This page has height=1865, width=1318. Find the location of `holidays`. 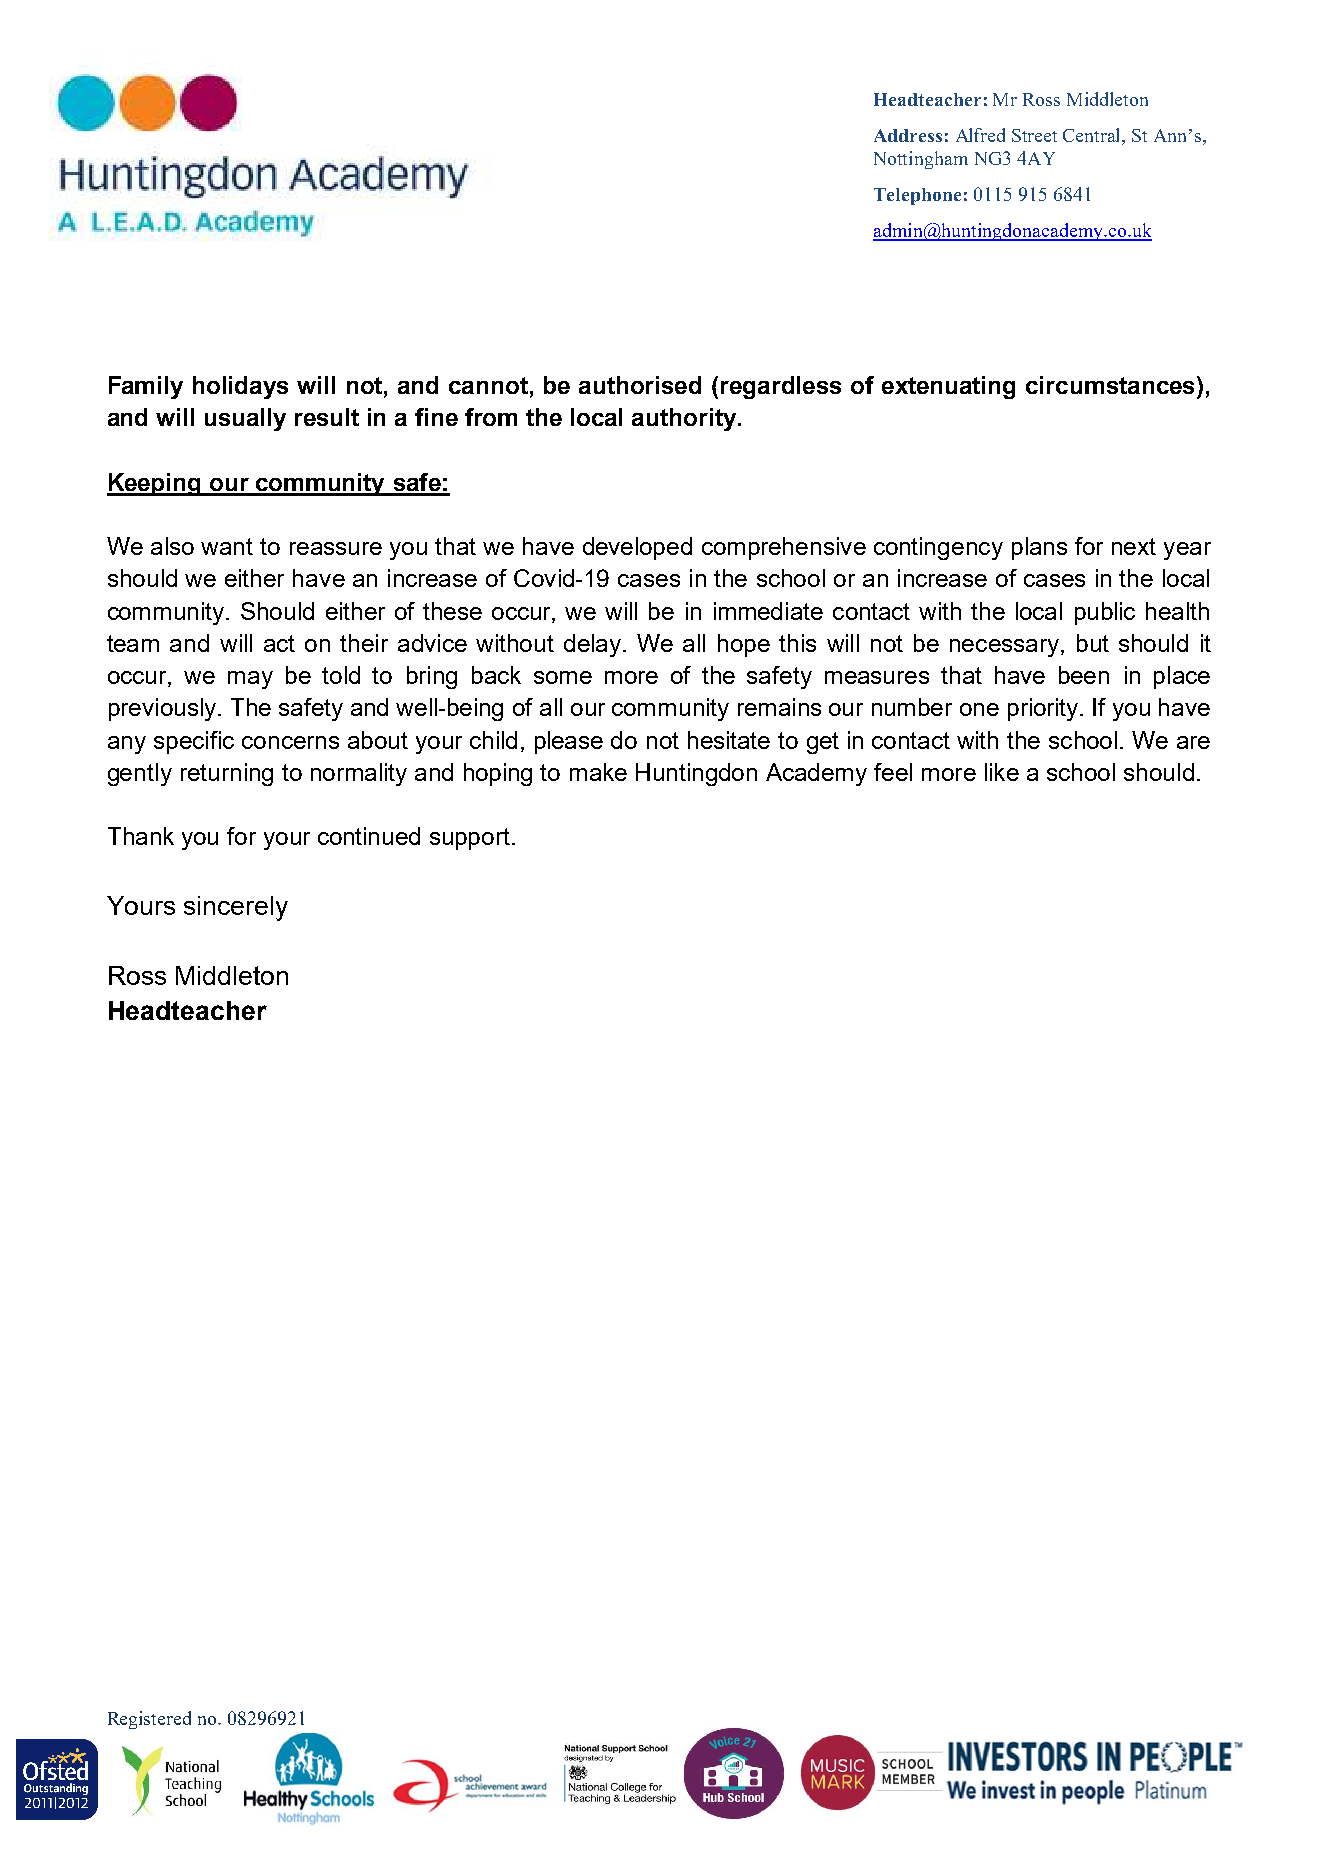

holidays is located at coordinates (240, 387).
